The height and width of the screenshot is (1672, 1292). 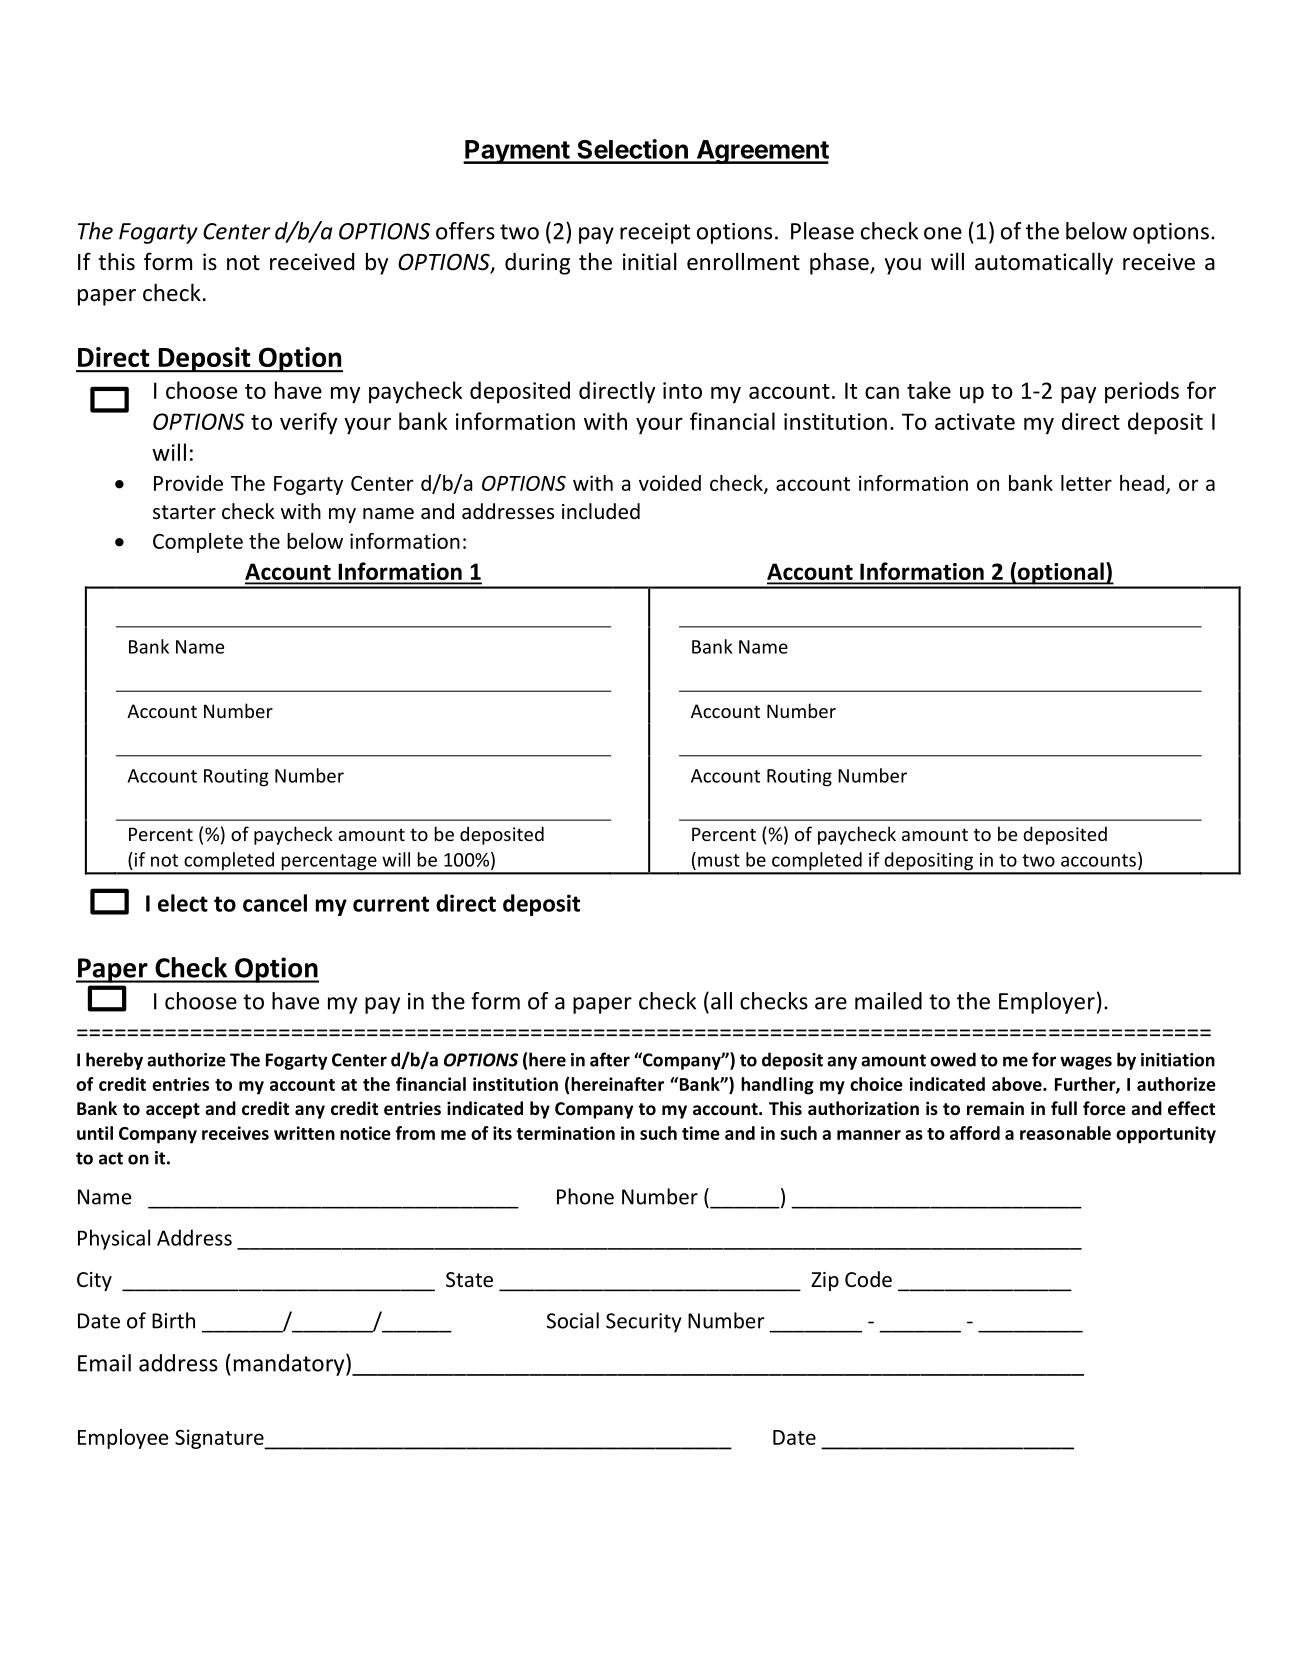 What do you see at coordinates (1064, 1108) in the screenshot?
I see `full` at bounding box center [1064, 1108].
